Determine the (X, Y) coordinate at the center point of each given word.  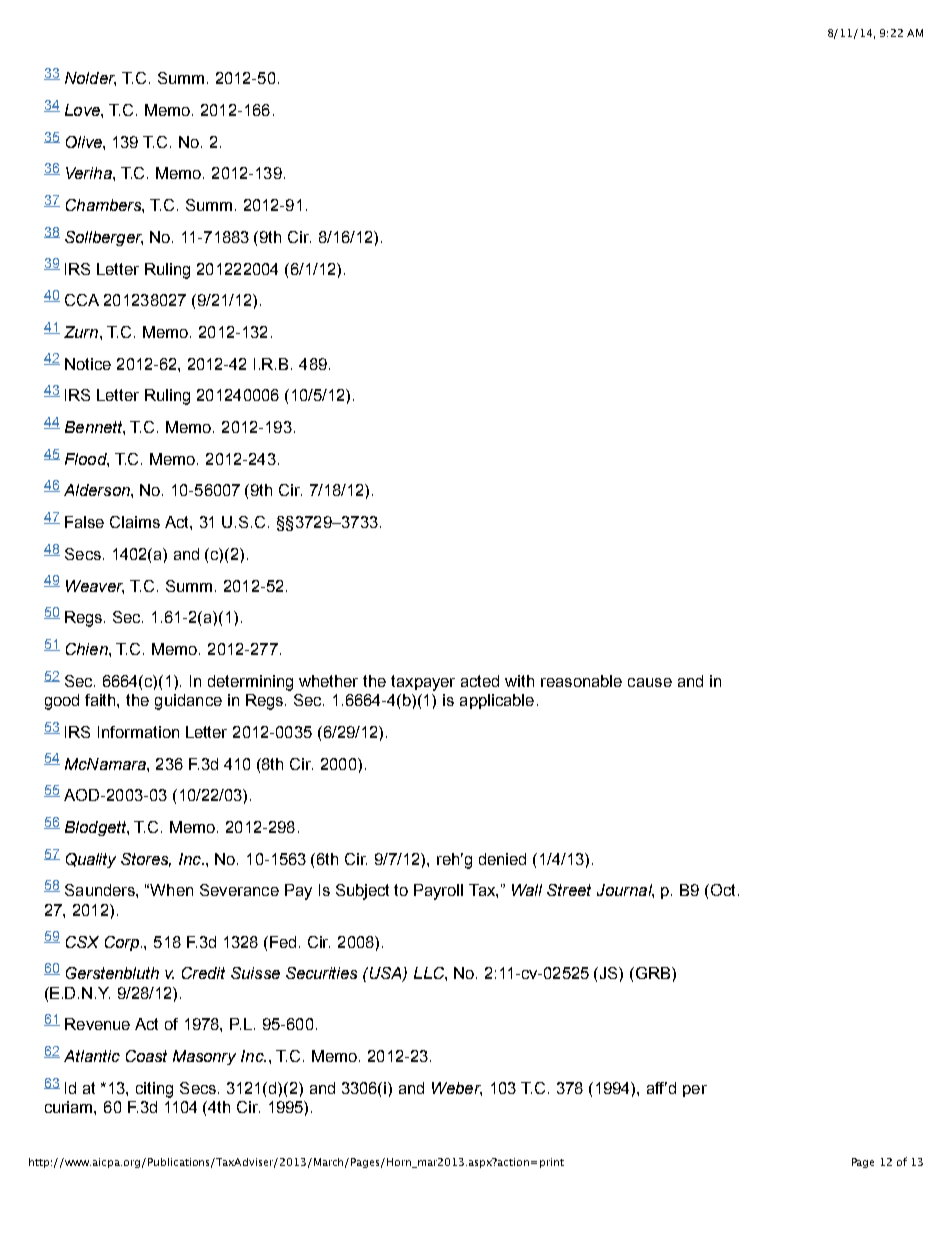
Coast (146, 1056)
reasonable (581, 681)
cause (650, 682)
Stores (146, 860)
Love (83, 110)
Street (569, 890)
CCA (82, 300)
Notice (88, 364)
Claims (135, 522)
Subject (362, 892)
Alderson (98, 490)
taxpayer (423, 683)
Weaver (95, 587)
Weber (457, 1089)
